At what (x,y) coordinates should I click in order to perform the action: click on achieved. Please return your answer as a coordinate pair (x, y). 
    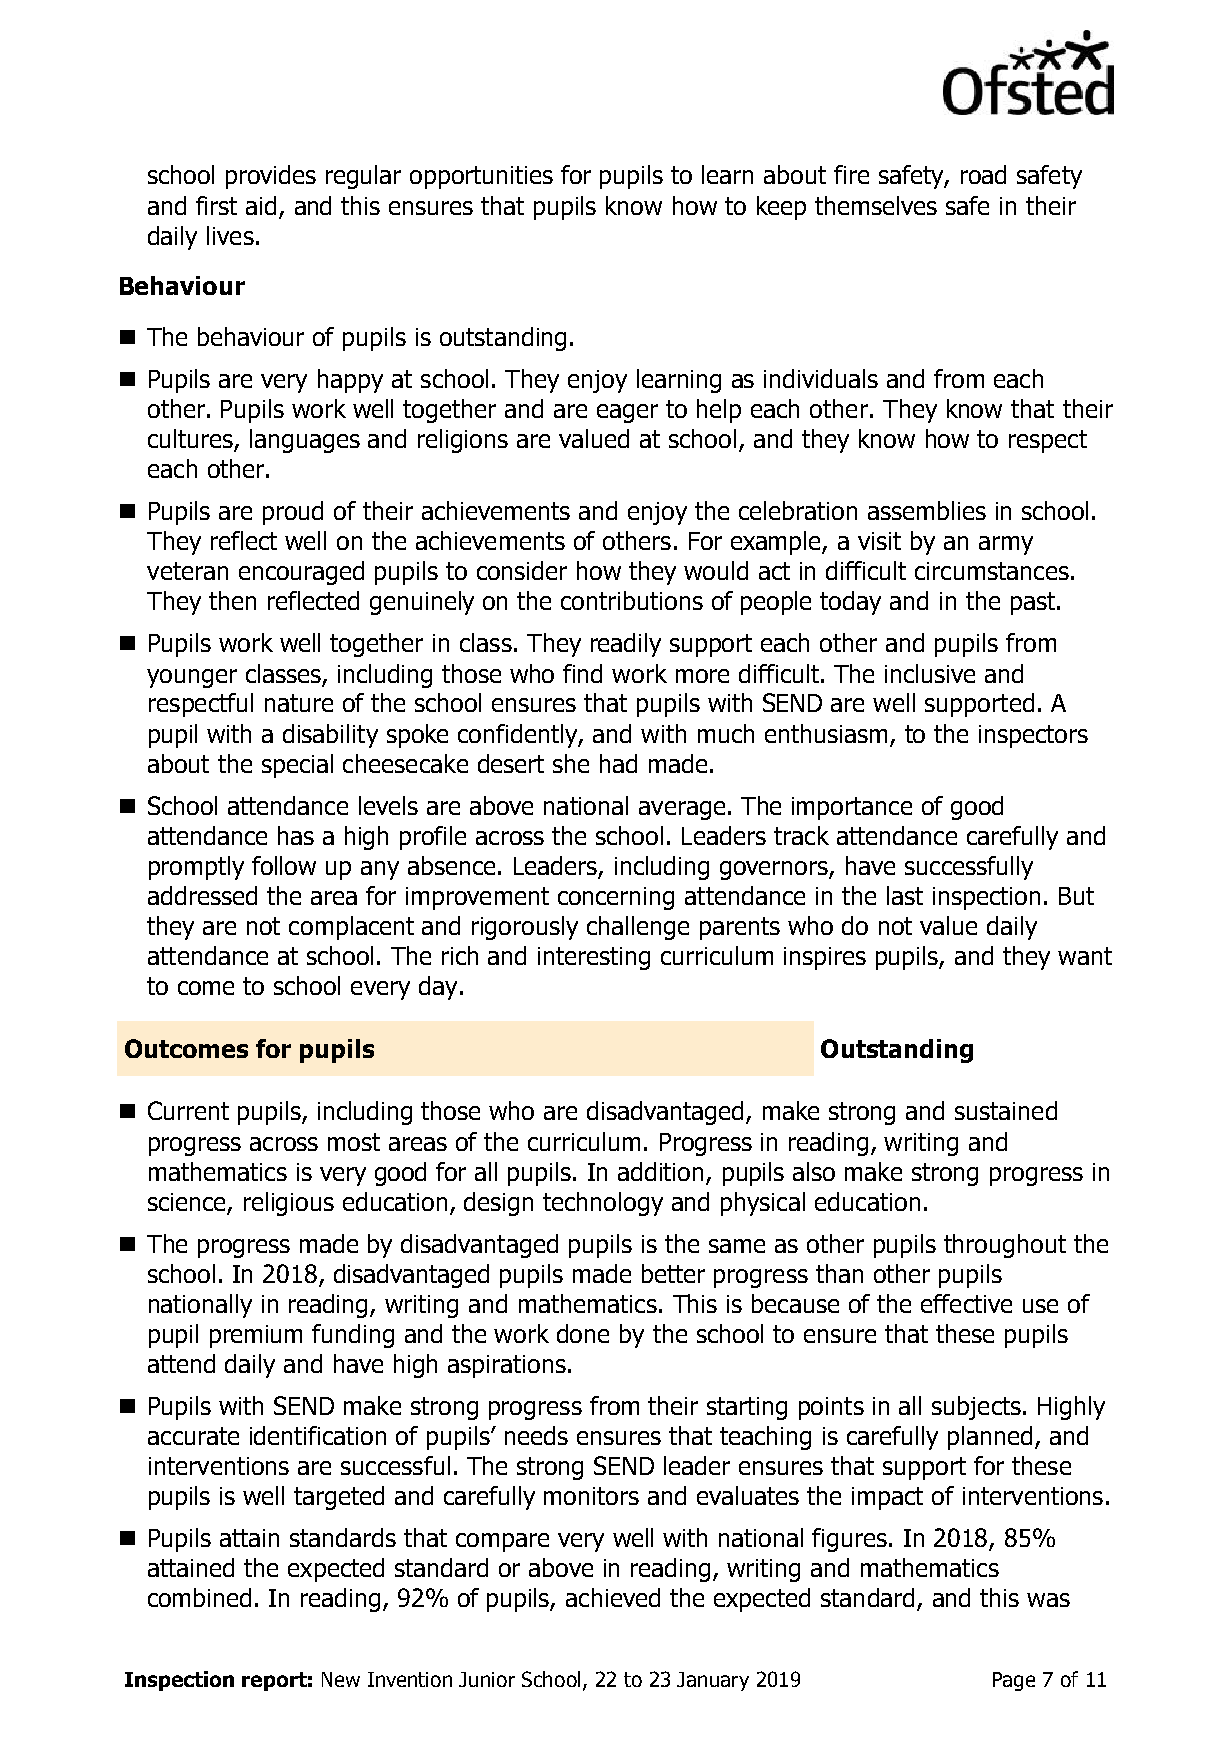
    Looking at the image, I should click on (613, 1597).
